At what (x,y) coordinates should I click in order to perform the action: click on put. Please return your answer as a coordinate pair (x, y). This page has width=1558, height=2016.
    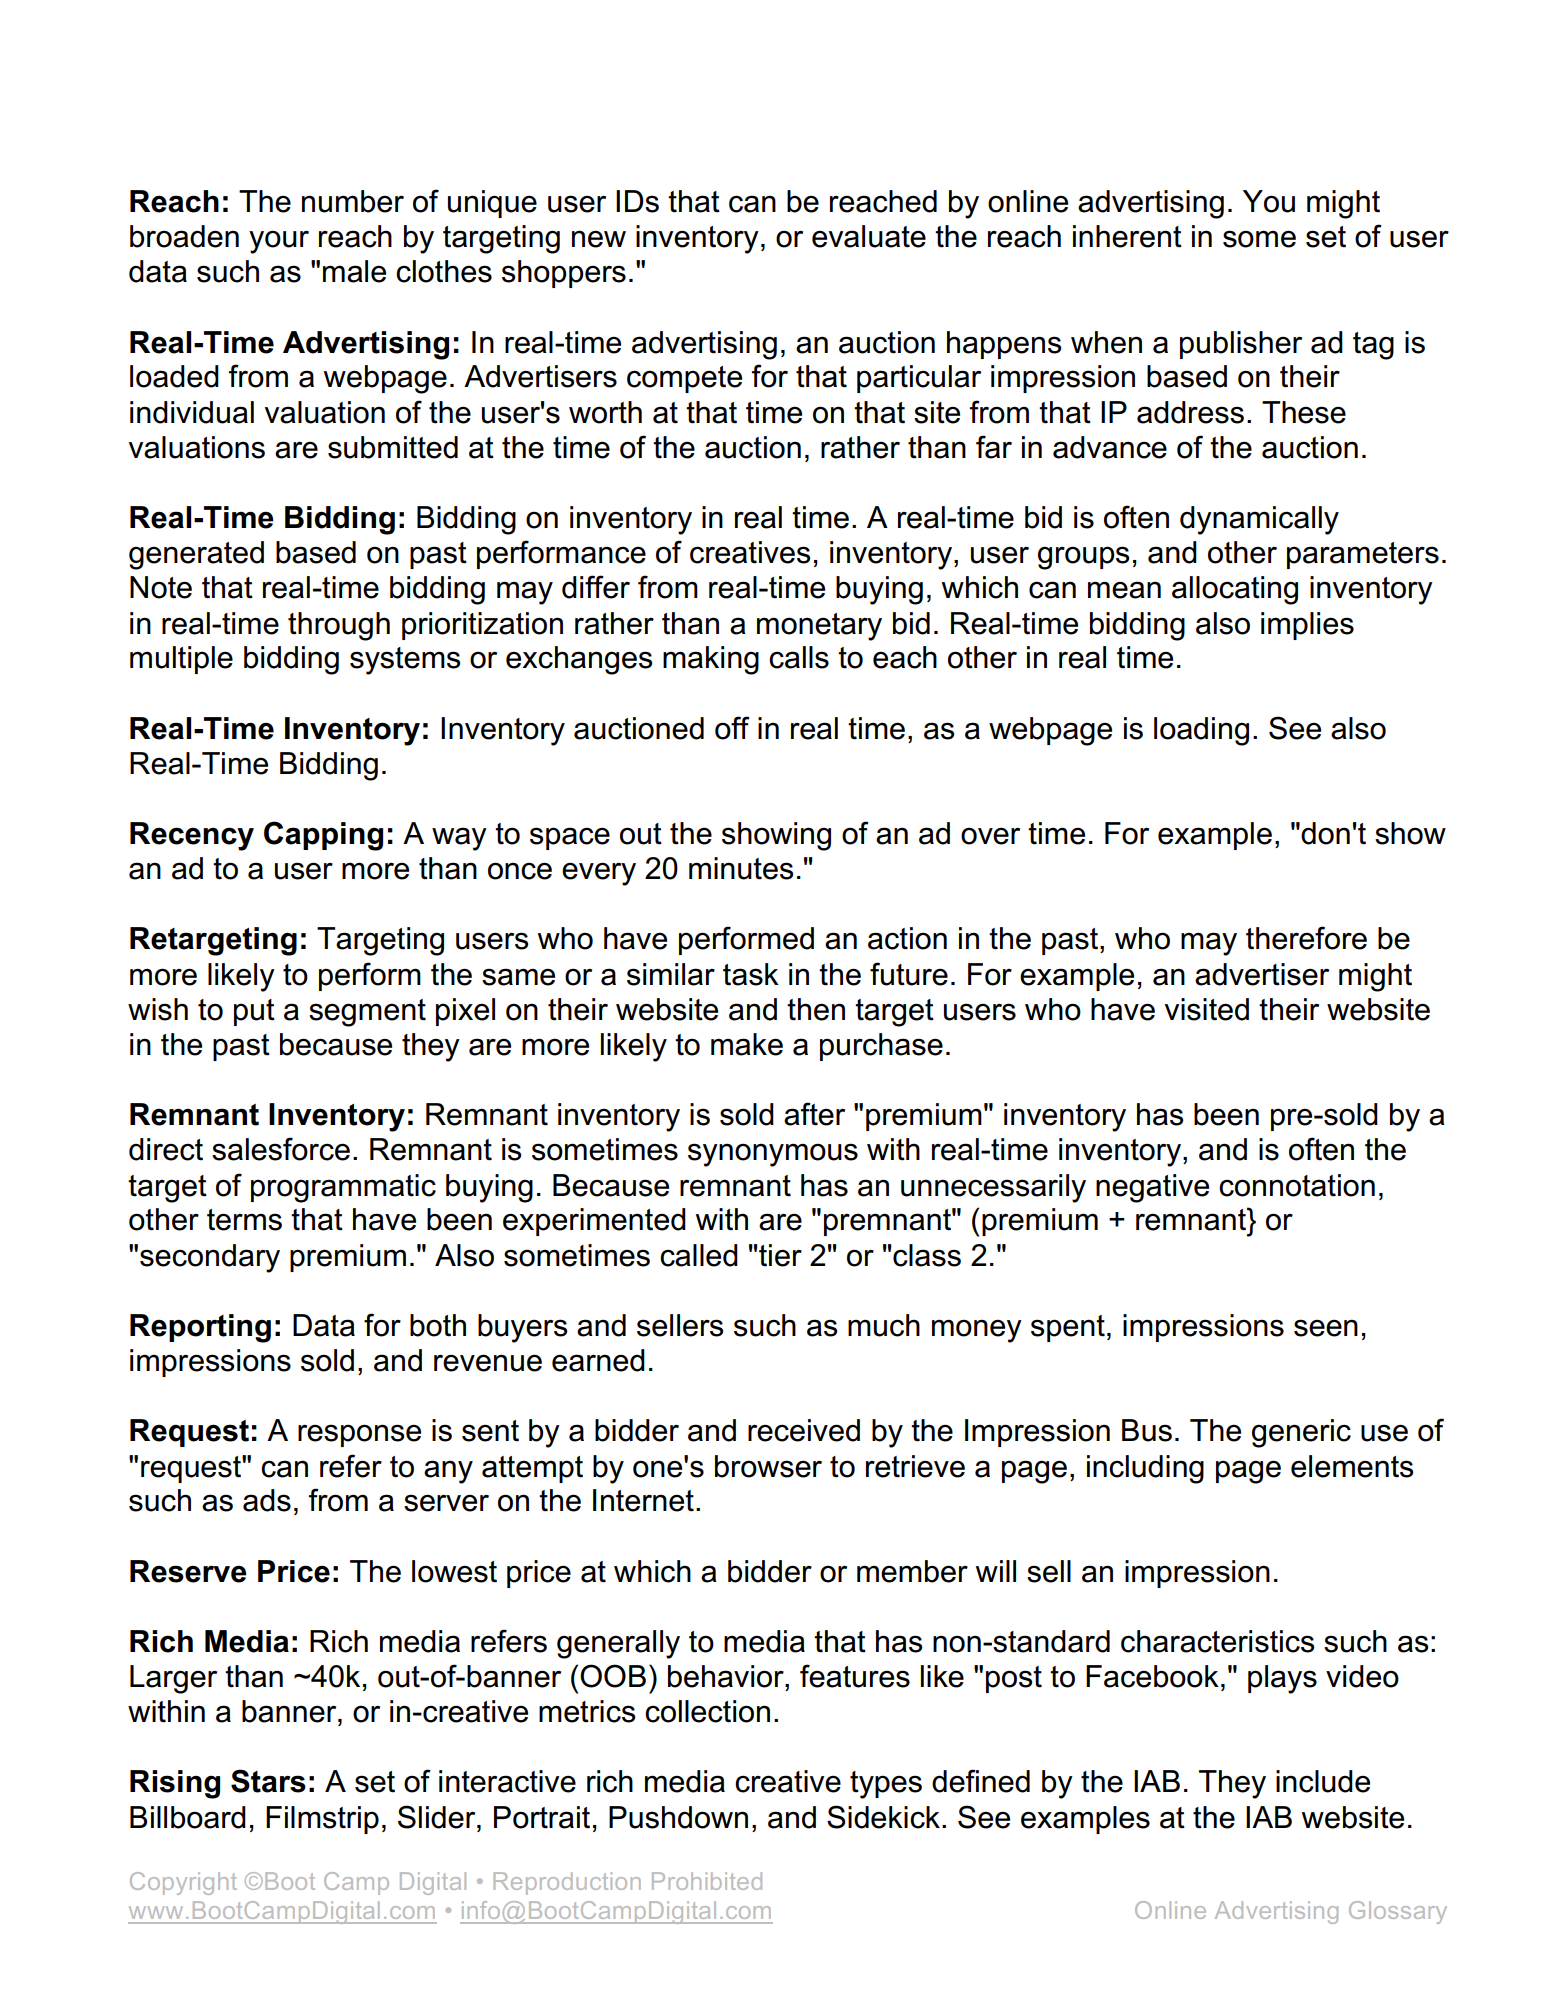
    Looking at the image, I should click on (254, 1012).
